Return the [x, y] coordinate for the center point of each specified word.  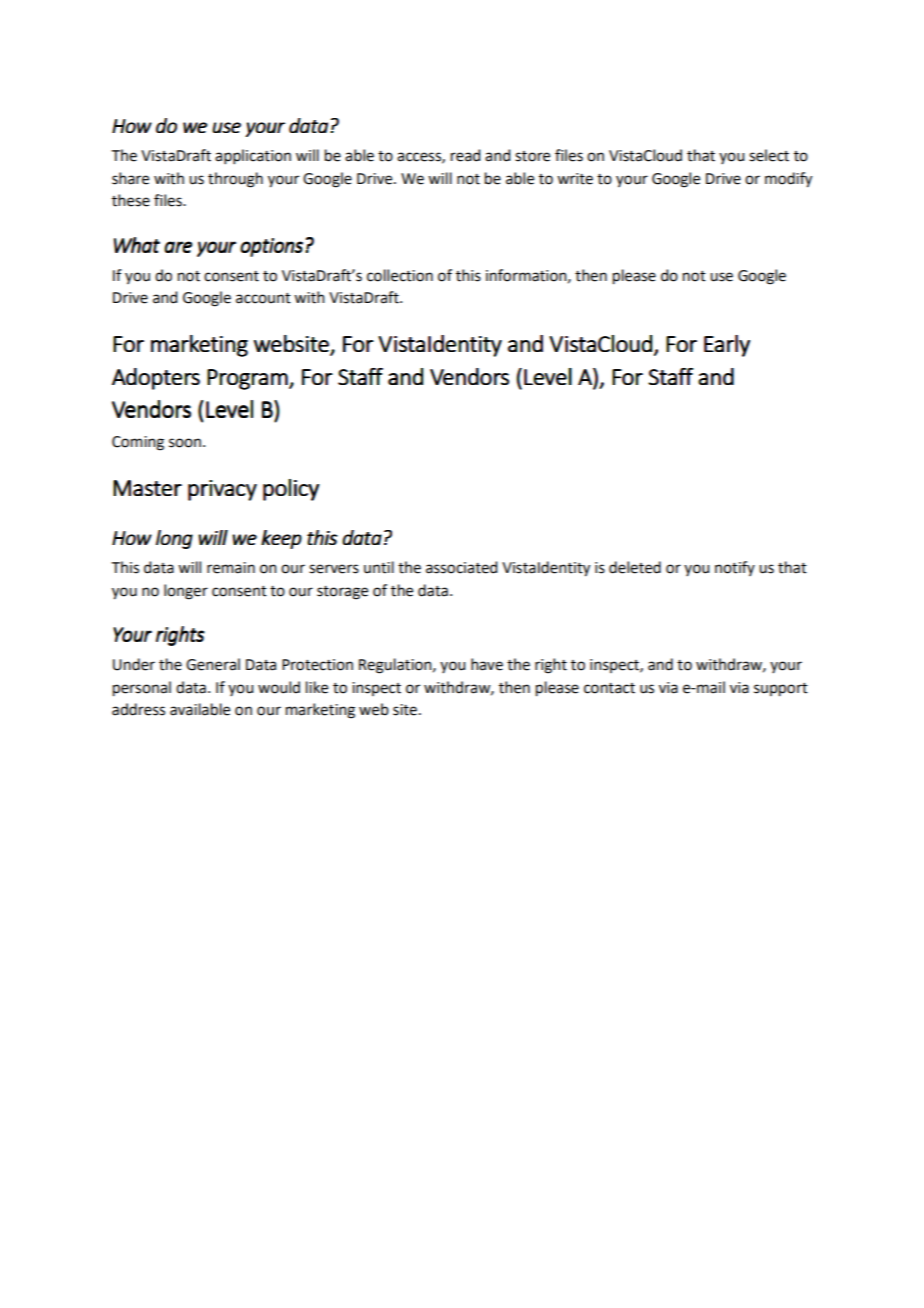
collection [400, 275]
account [263, 298]
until [379, 567]
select [769, 155]
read [465, 155]
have [487, 664]
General [213, 664]
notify [735, 568]
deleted [635, 567]
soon [185, 443]
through [235, 180]
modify [788, 180]
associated [461, 567]
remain [231, 568]
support [781, 690]
